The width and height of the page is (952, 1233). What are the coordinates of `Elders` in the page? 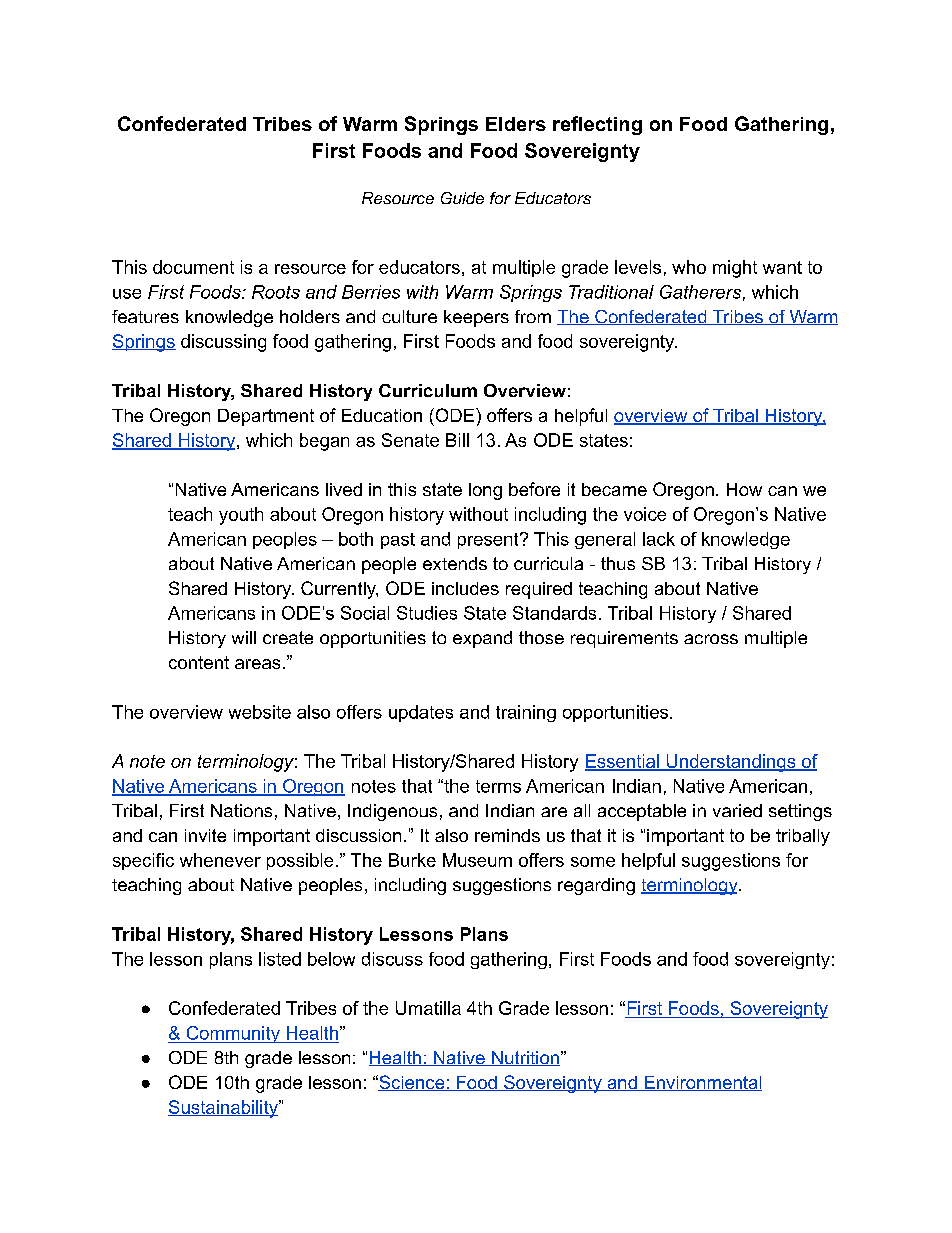 It's located at (516, 124).
